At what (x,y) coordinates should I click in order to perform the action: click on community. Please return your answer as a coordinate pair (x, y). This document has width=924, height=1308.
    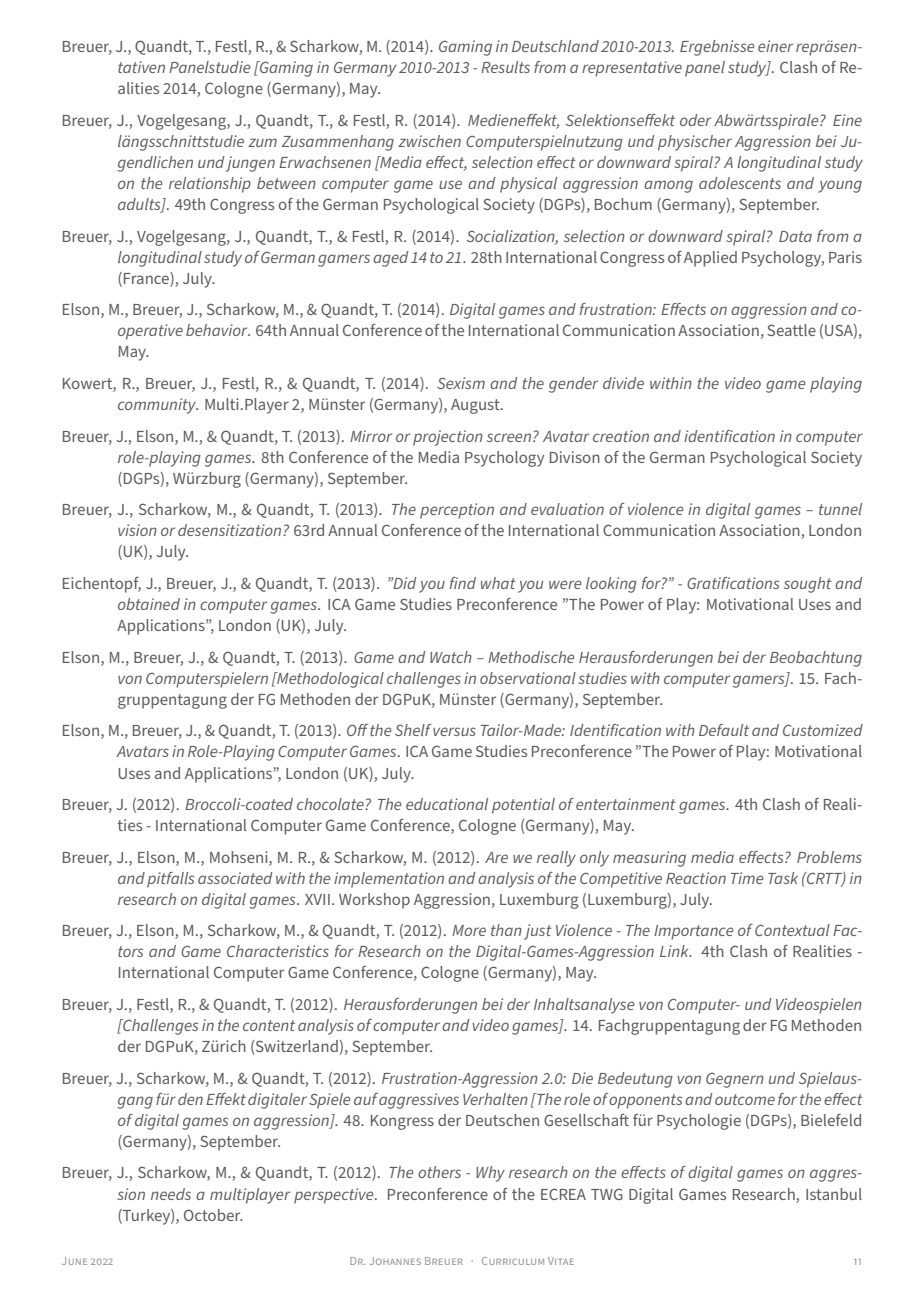
    Looking at the image, I should click on (158, 406).
